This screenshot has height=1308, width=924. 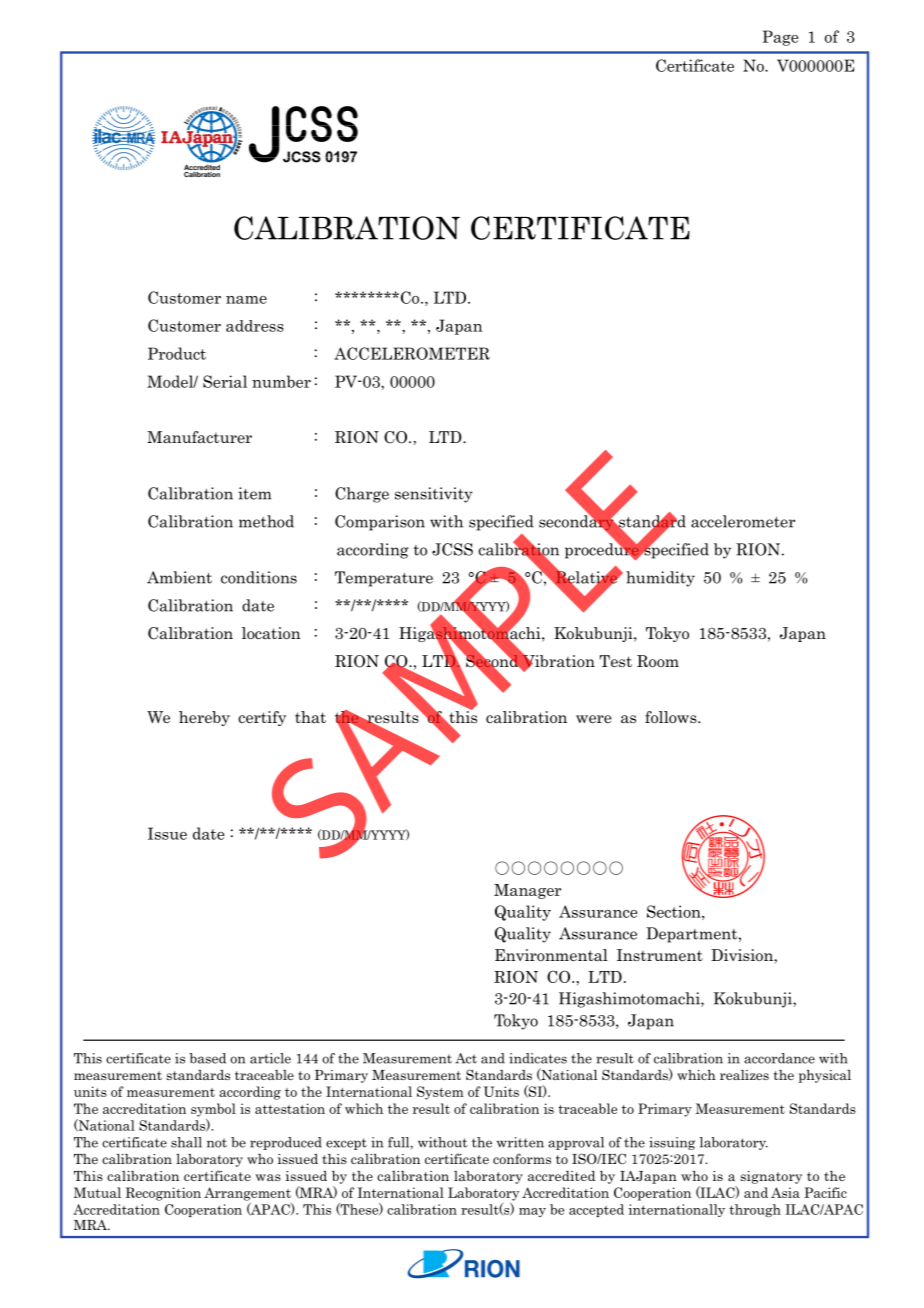 What do you see at coordinates (672, 717) in the screenshot?
I see `follows` at bounding box center [672, 717].
